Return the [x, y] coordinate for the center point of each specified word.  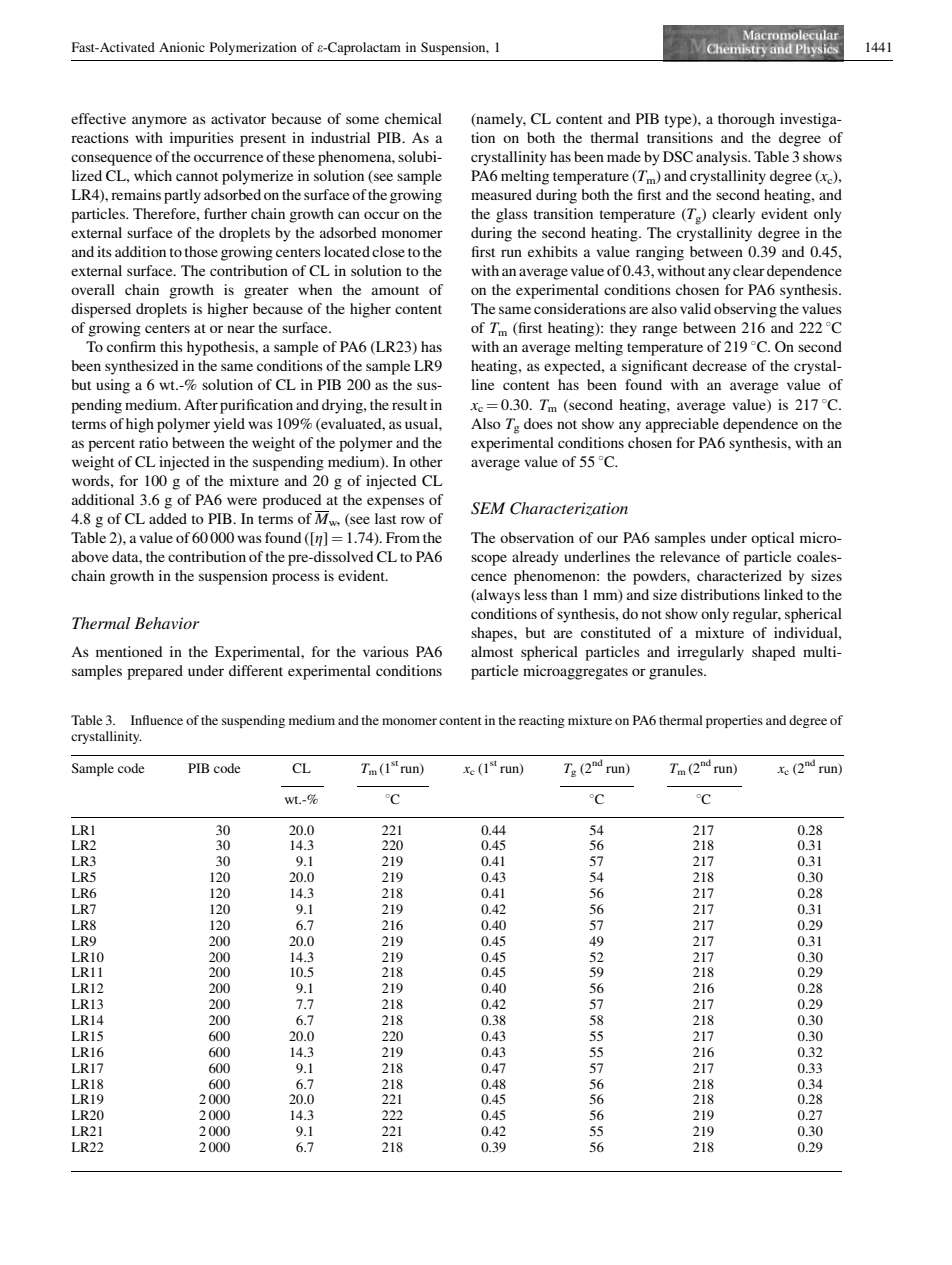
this [171, 346]
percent [111, 445]
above [90, 556]
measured [501, 194]
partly [182, 196]
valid [695, 308]
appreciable [682, 425]
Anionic [182, 47]
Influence [157, 720]
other [426, 461]
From [403, 537]
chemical [413, 118]
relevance [690, 556]
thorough [746, 120]
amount [395, 290]
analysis [723, 158]
